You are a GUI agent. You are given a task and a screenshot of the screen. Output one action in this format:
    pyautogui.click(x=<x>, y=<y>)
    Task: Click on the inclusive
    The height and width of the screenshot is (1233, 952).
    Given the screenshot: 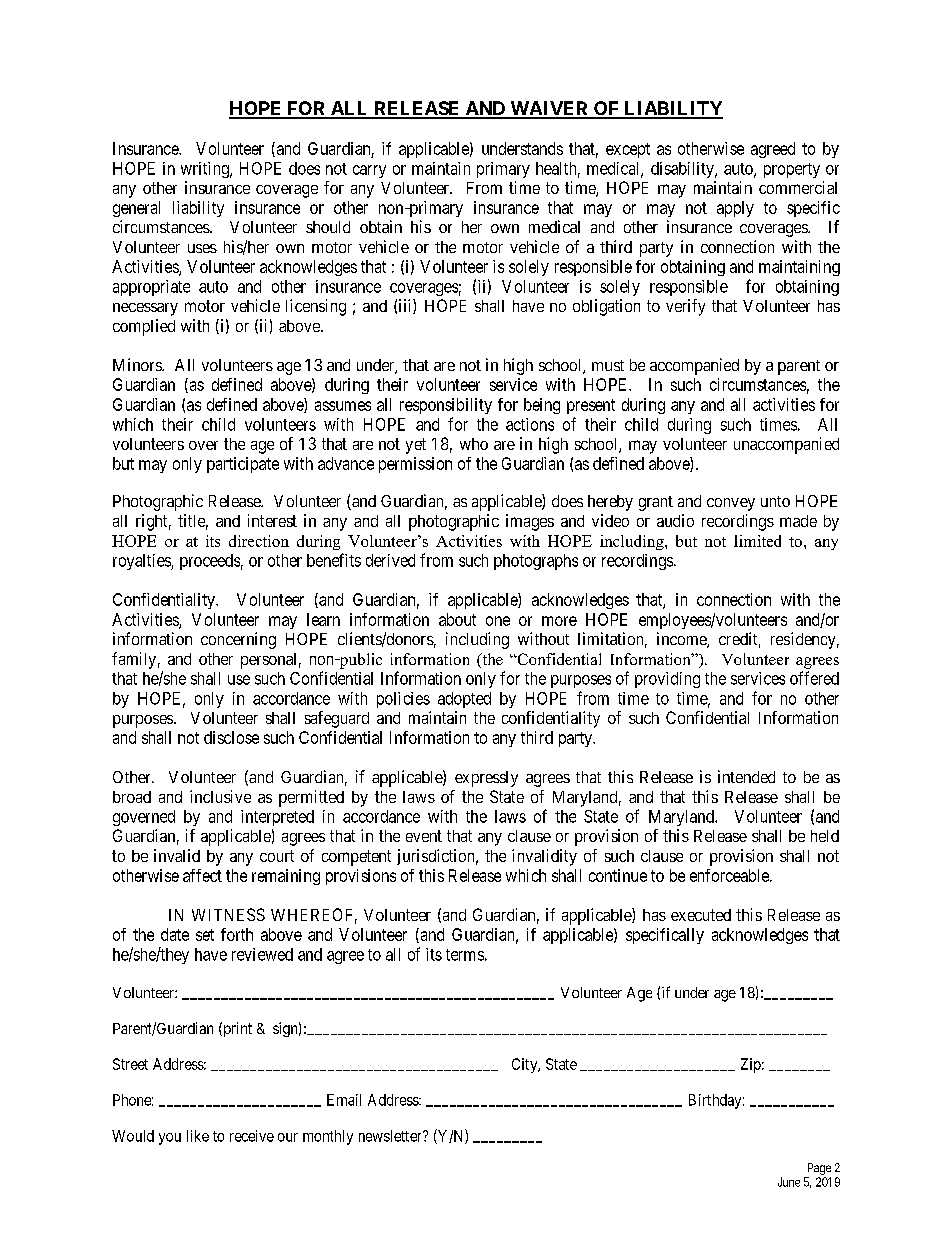 What is the action you would take?
    pyautogui.click(x=220, y=796)
